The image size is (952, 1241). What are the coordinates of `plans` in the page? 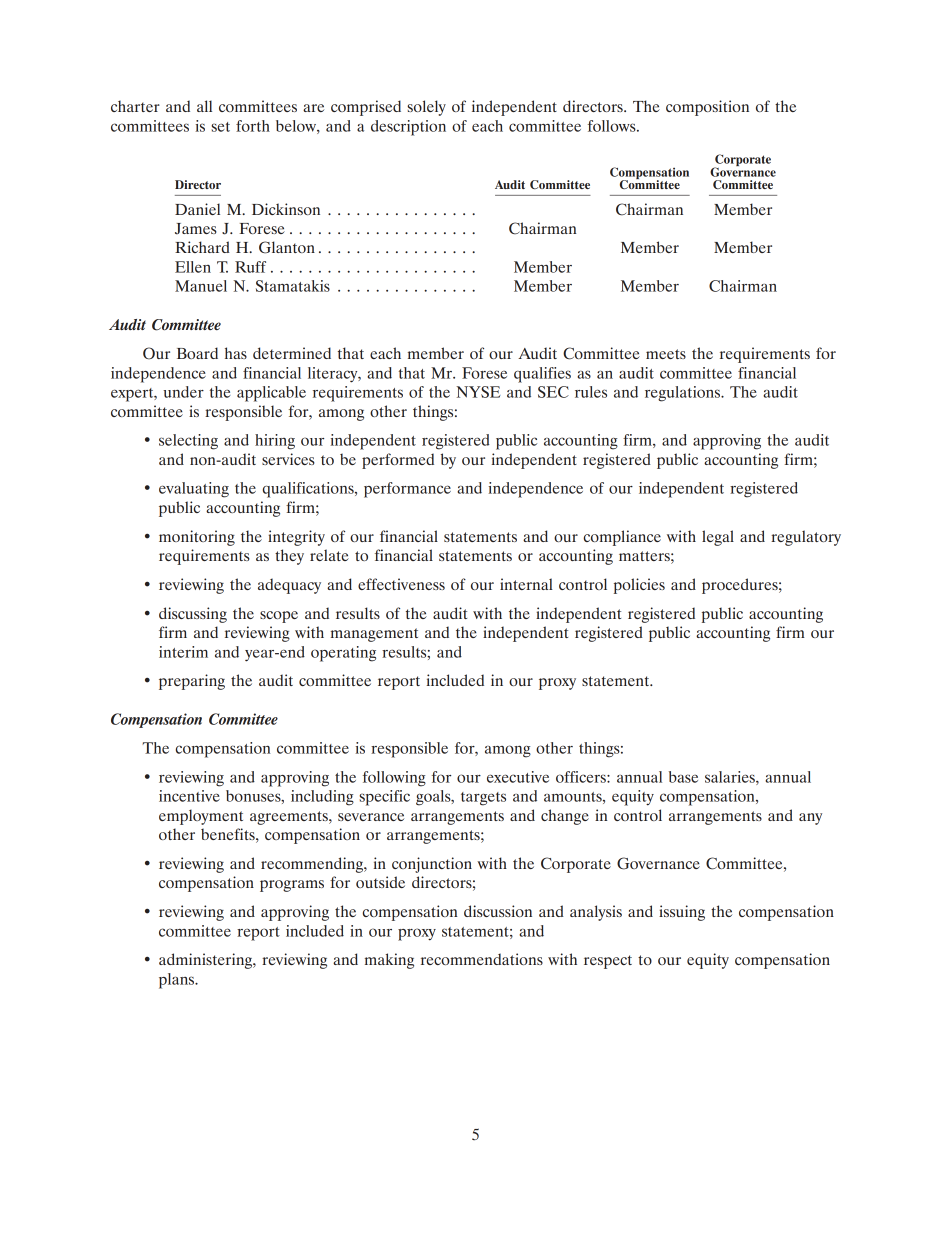 It's located at (178, 981).
